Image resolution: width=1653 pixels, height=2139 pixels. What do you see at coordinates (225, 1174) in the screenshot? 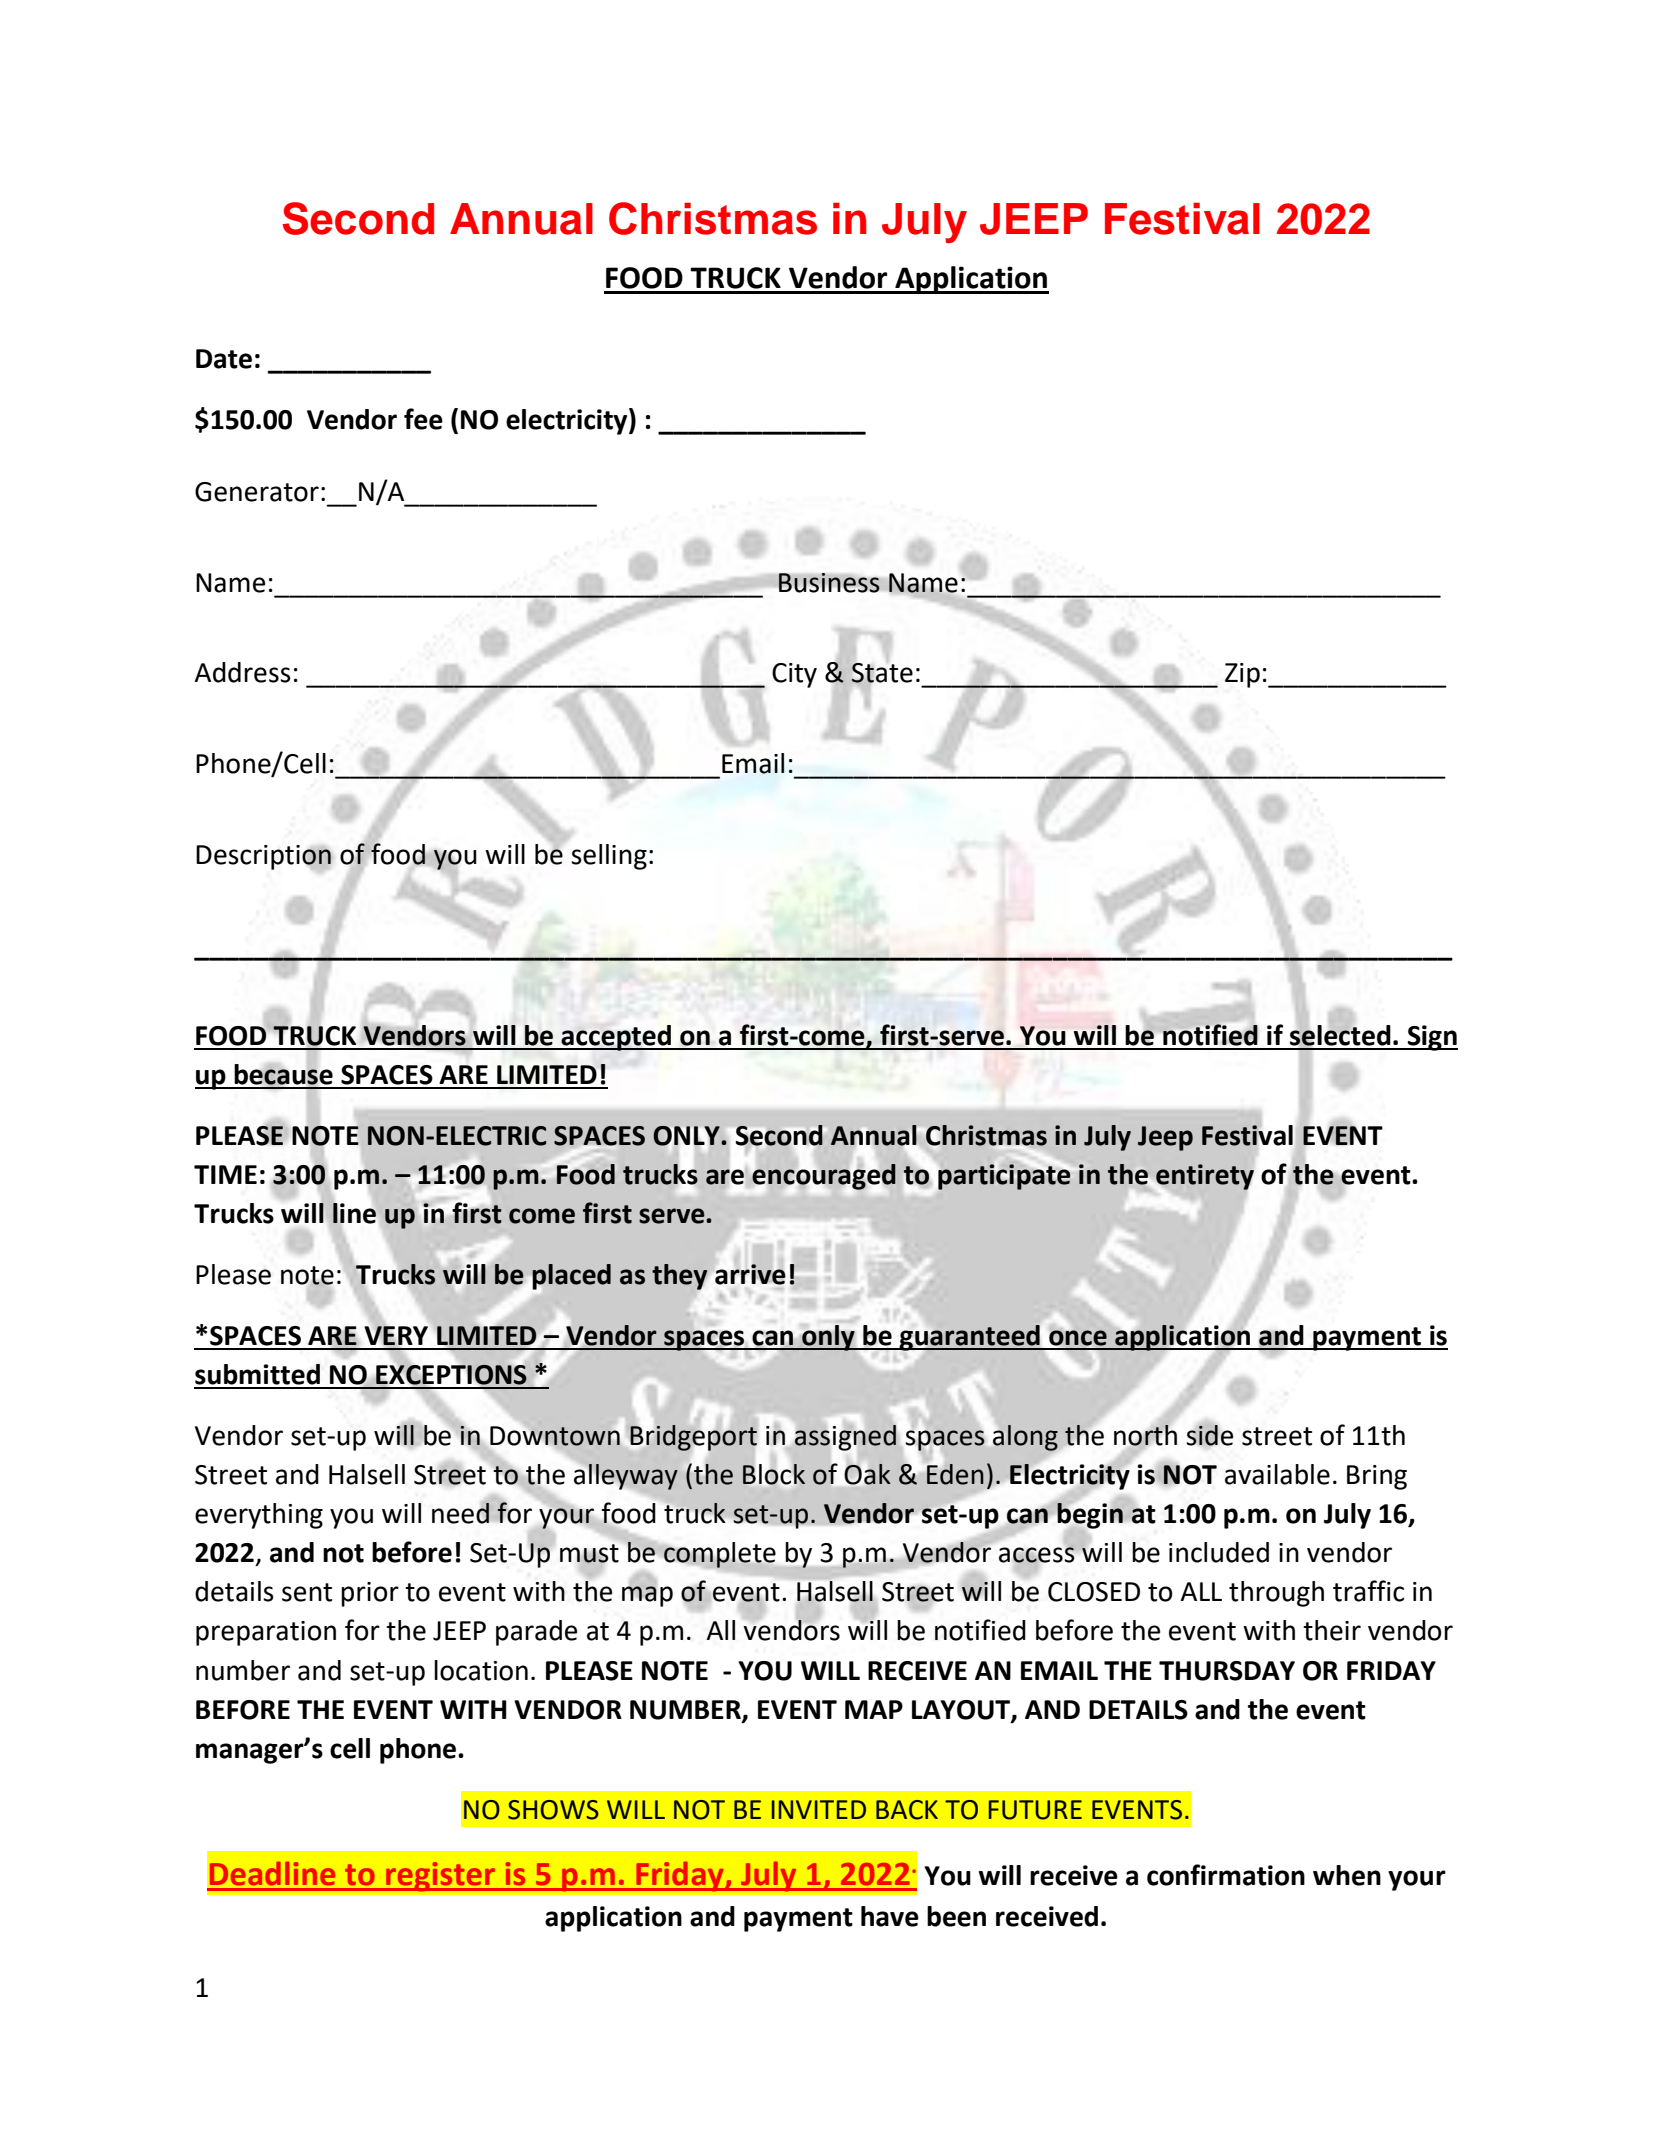
I see `TIME` at bounding box center [225, 1174].
